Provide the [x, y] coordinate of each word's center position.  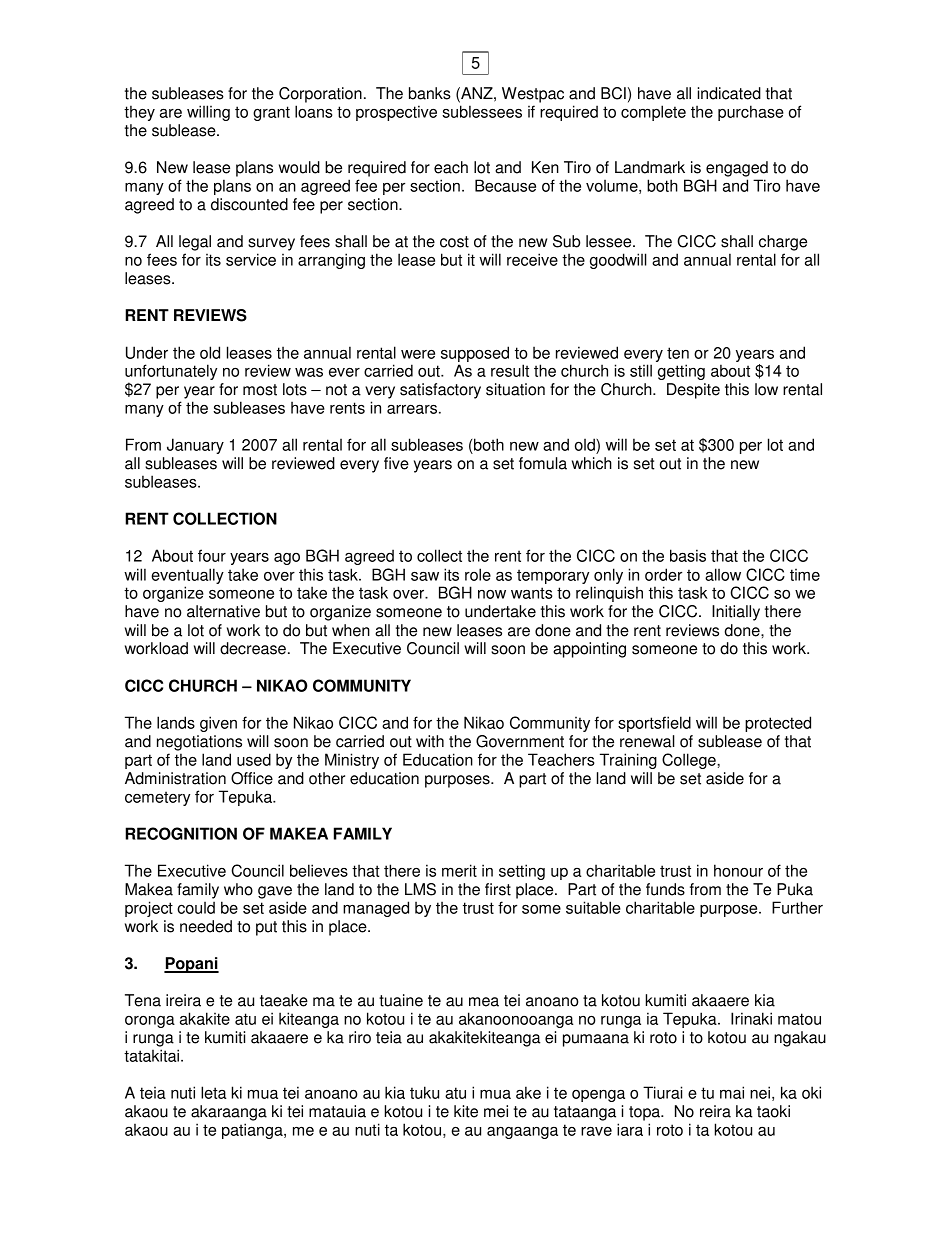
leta [214, 1092]
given [218, 724]
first [498, 889]
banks [430, 93]
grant [271, 113]
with [430, 741]
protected [778, 724]
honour [738, 870]
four [212, 555]
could [196, 907]
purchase [751, 113]
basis [688, 555]
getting [681, 372]
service [251, 259]
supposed [475, 354]
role [478, 574]
